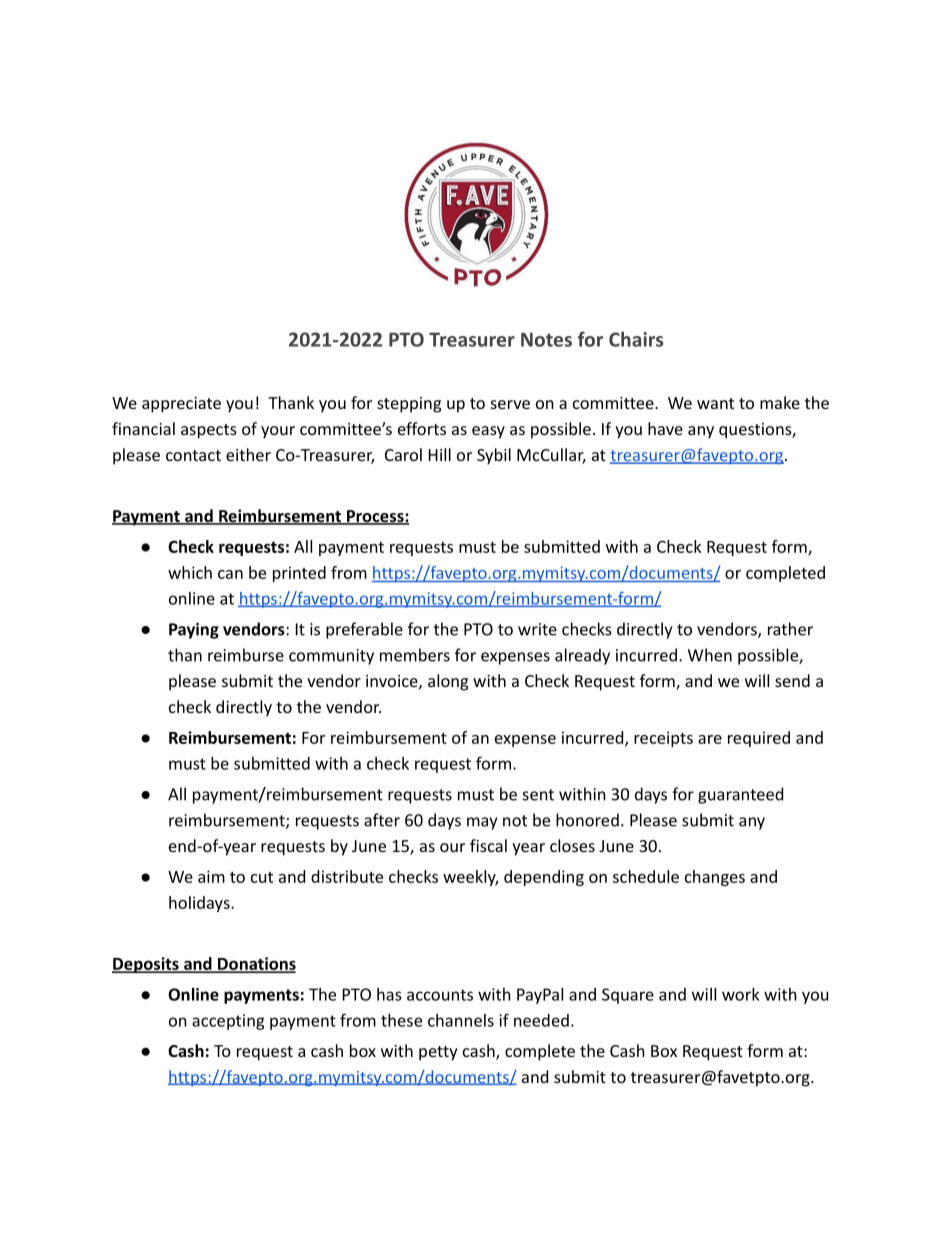 This screenshot has width=952, height=1233. I want to click on appreciate, so click(181, 405).
